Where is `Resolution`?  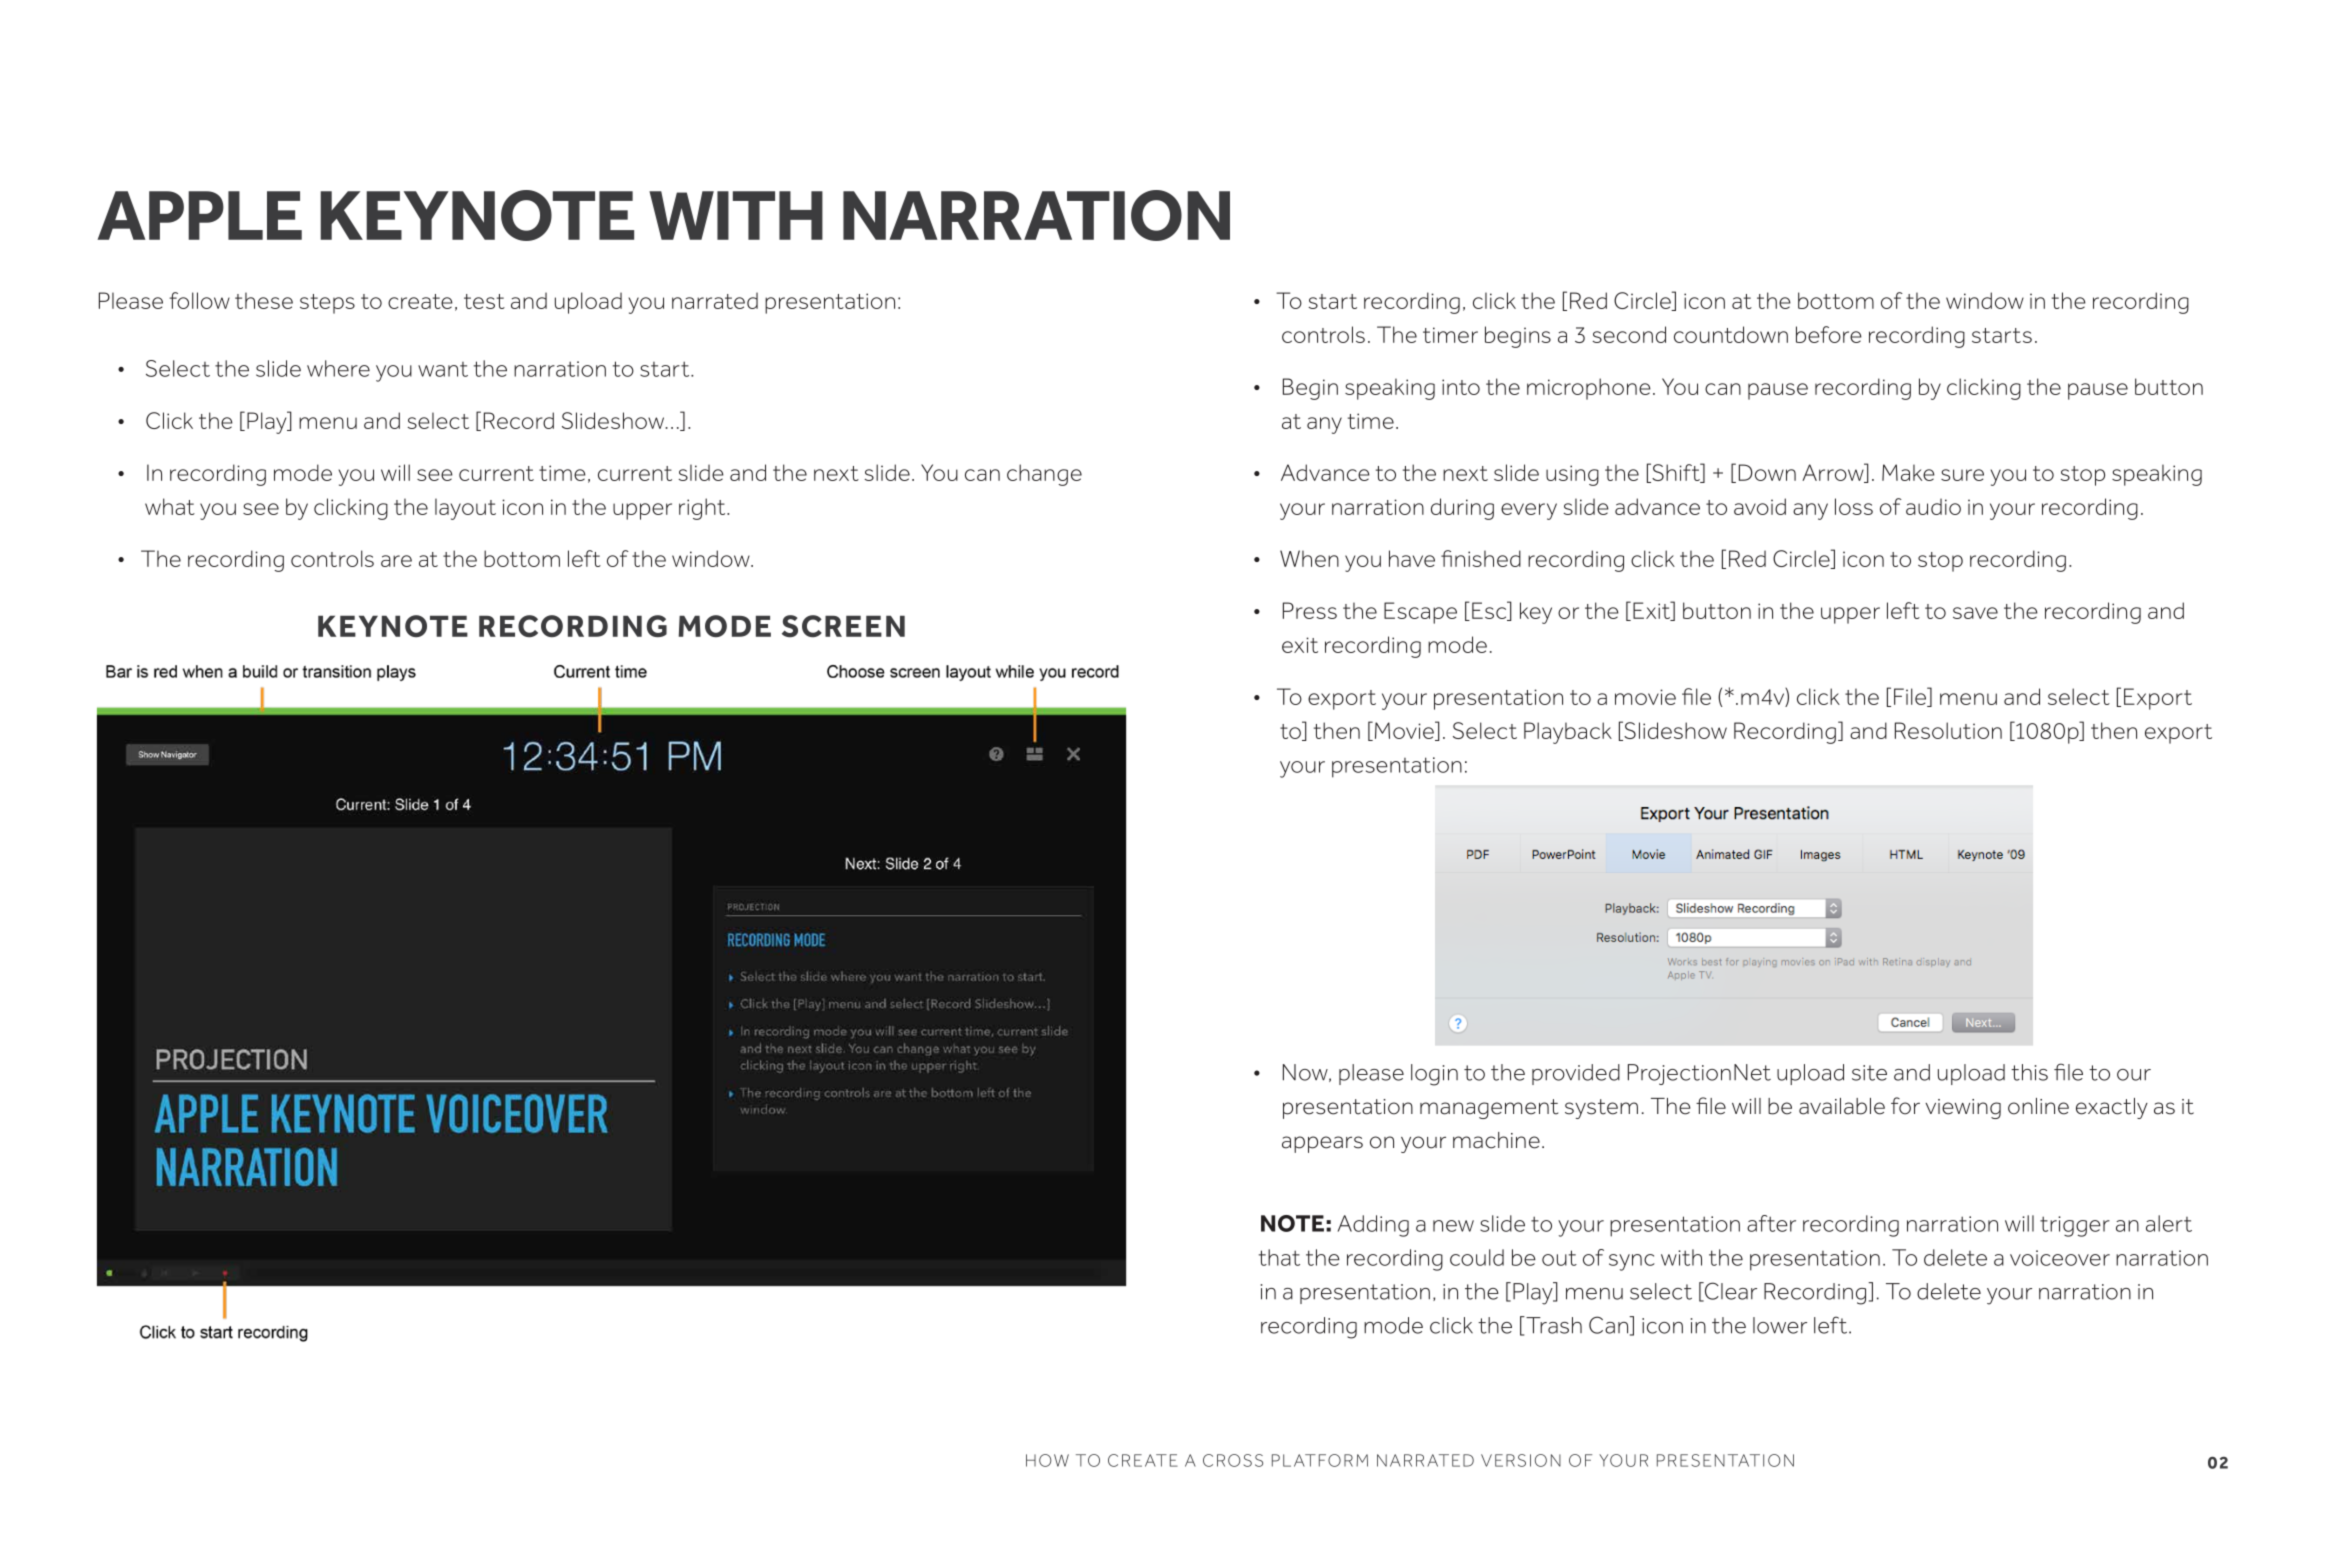 Resolution is located at coordinates (1948, 730).
